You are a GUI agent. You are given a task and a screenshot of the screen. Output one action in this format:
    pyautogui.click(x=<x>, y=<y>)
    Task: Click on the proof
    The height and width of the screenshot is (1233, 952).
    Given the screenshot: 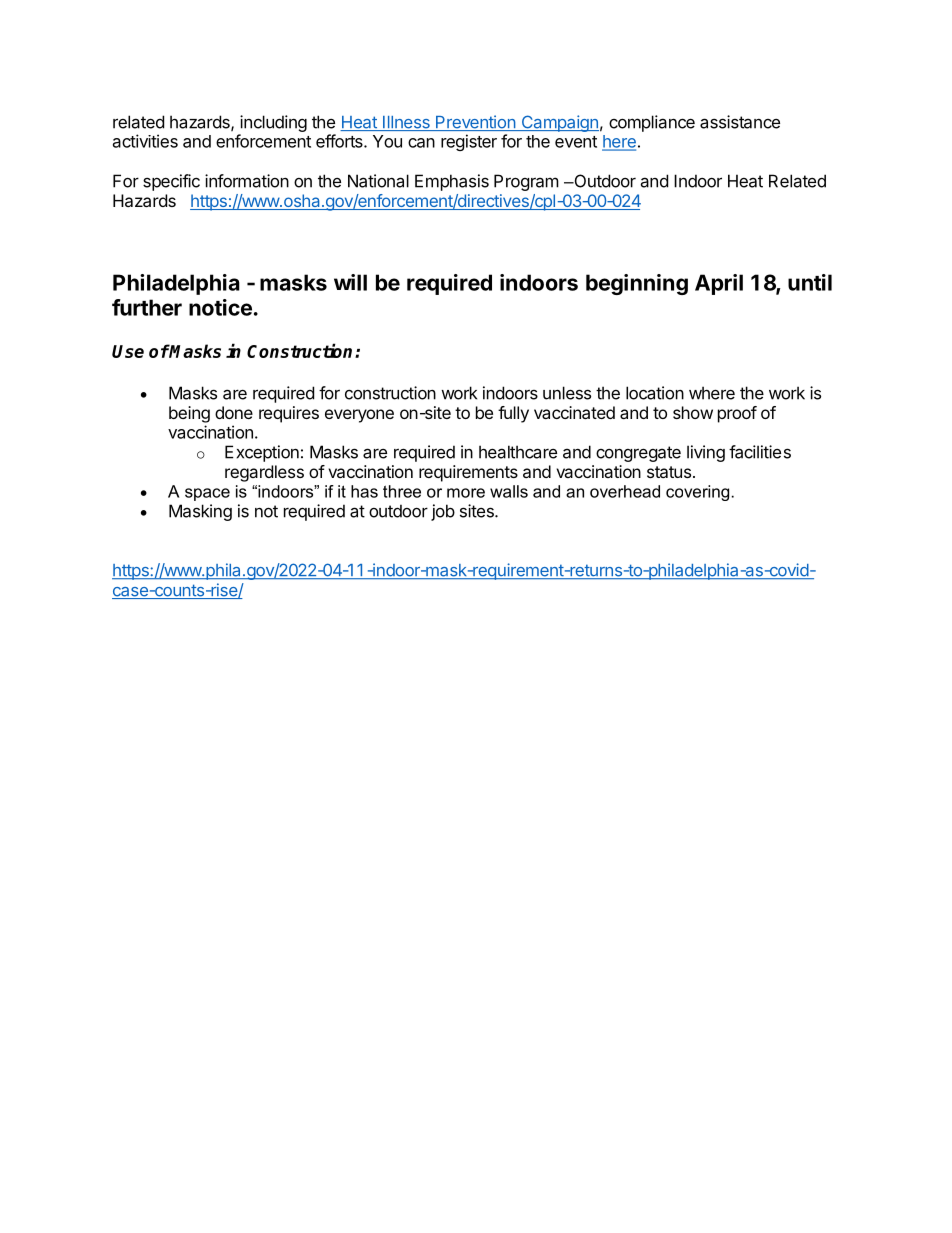 What is the action you would take?
    pyautogui.click(x=737, y=414)
